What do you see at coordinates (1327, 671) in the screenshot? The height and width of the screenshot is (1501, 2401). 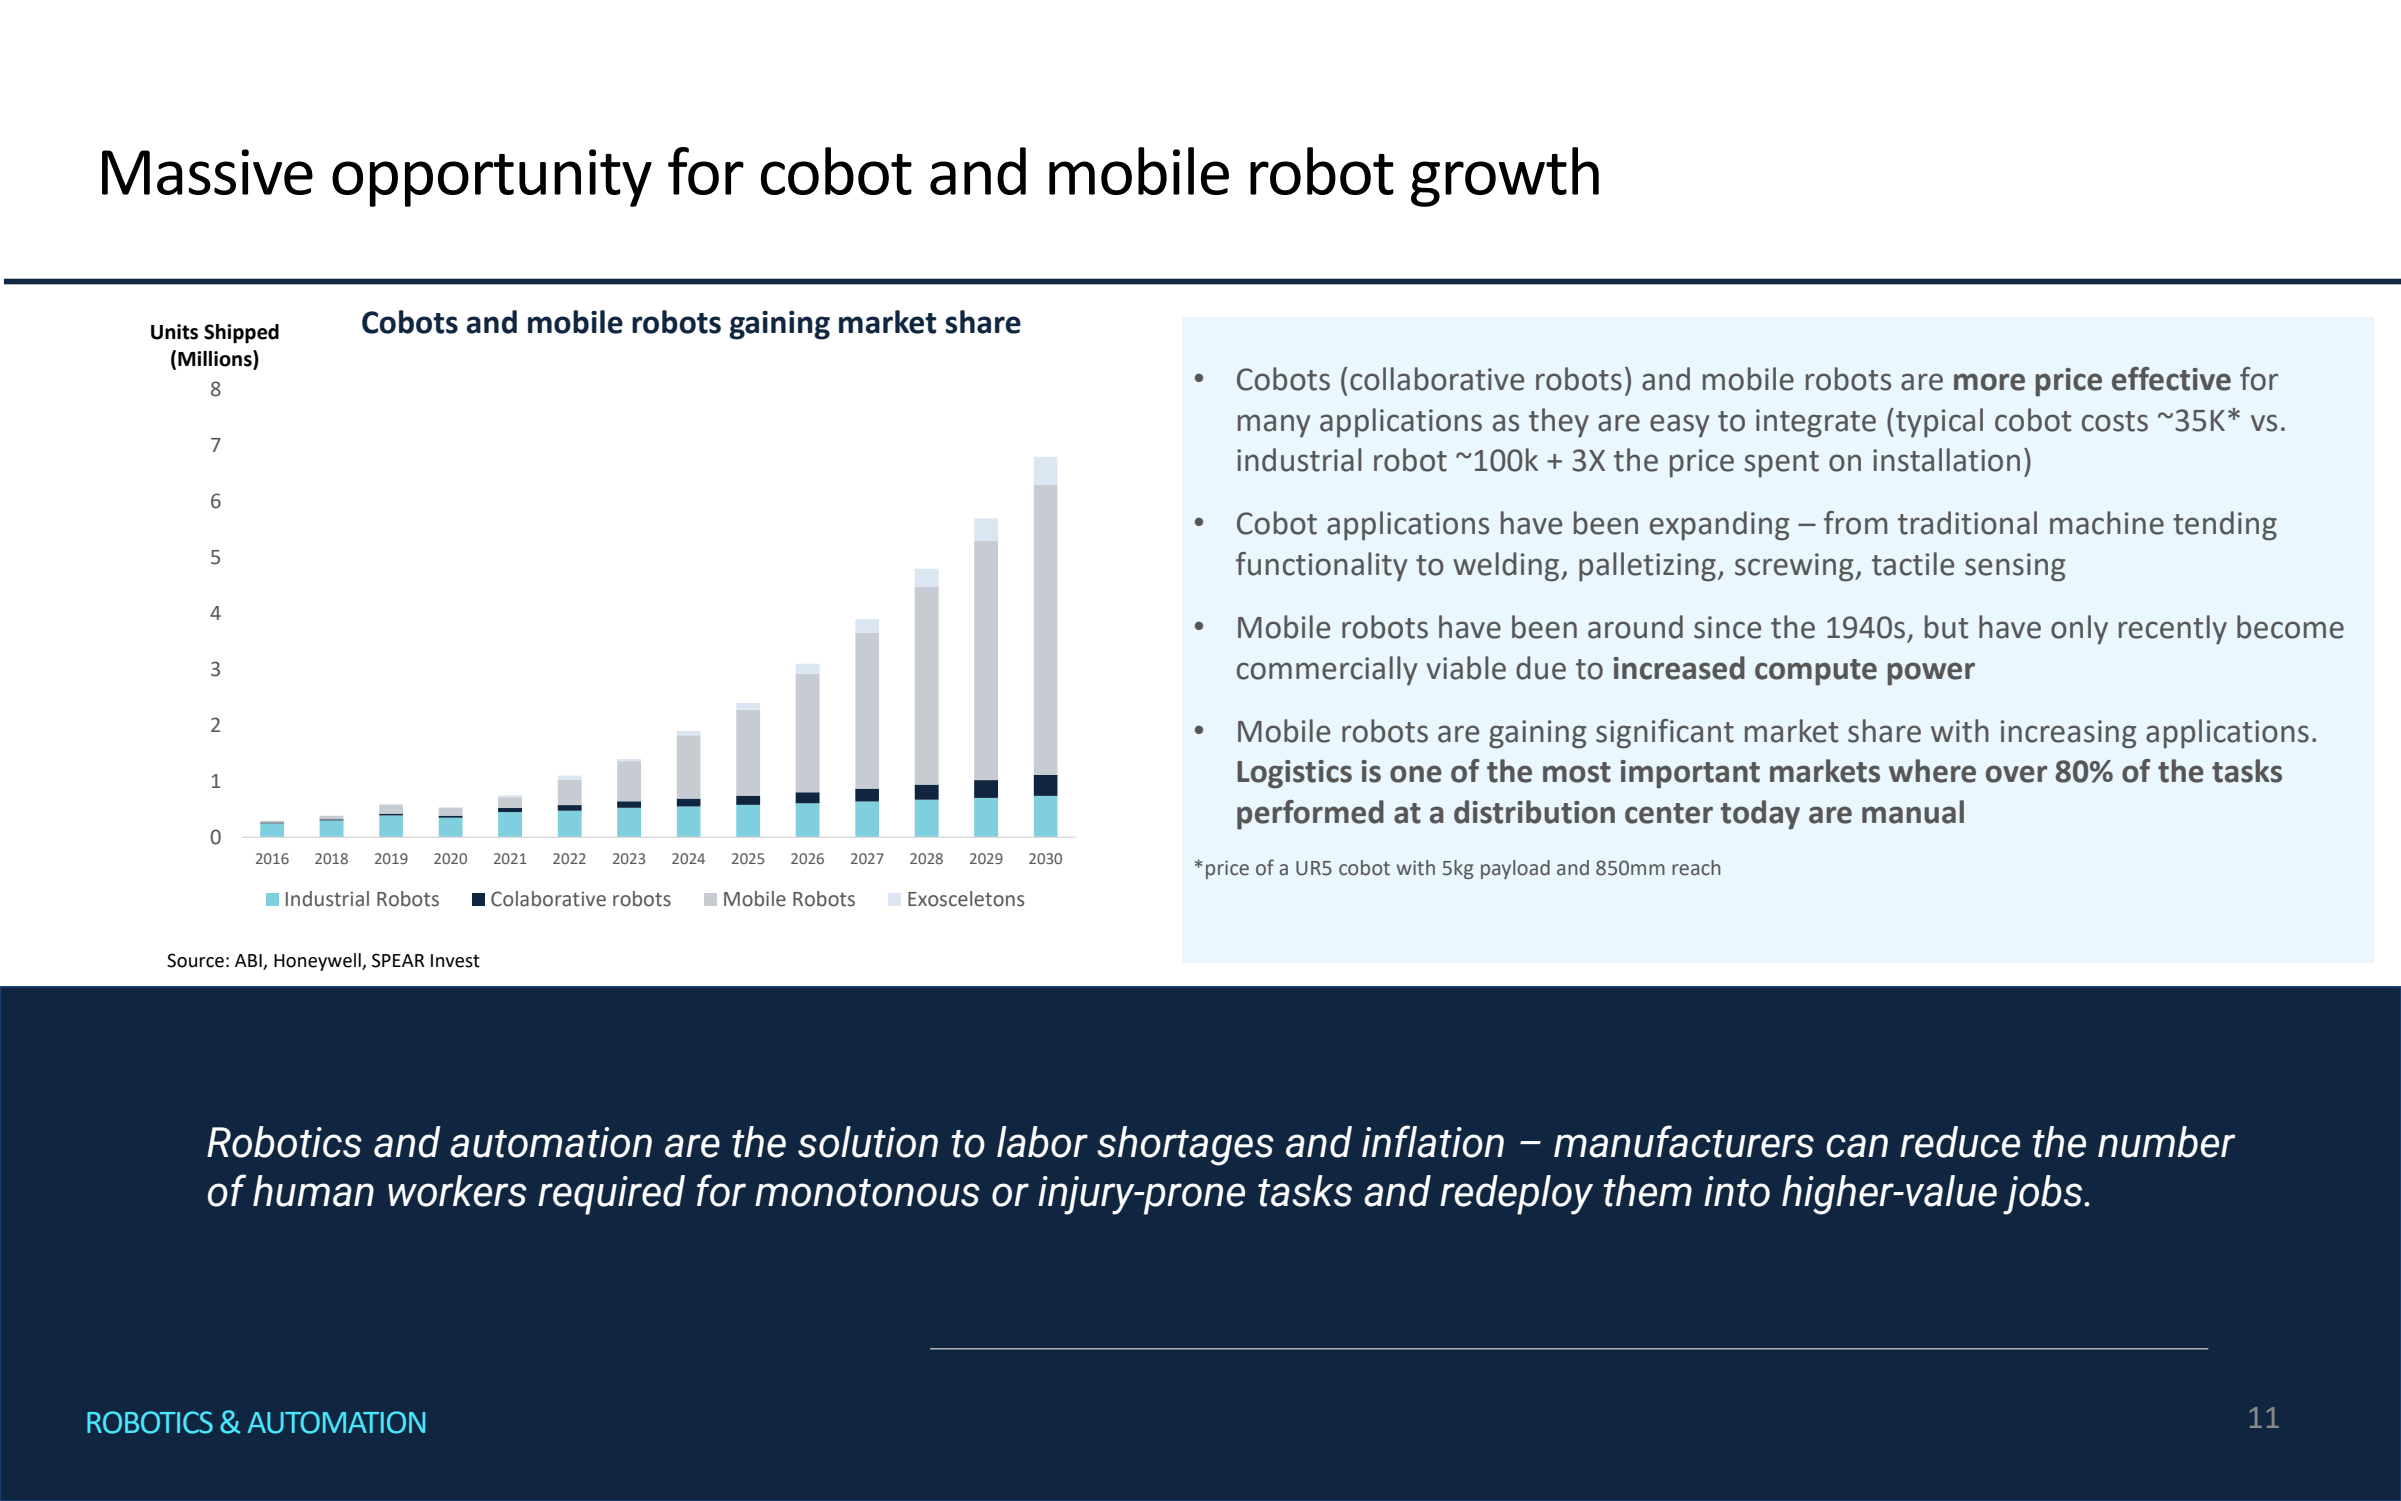 I see `commercially` at bounding box center [1327, 671].
